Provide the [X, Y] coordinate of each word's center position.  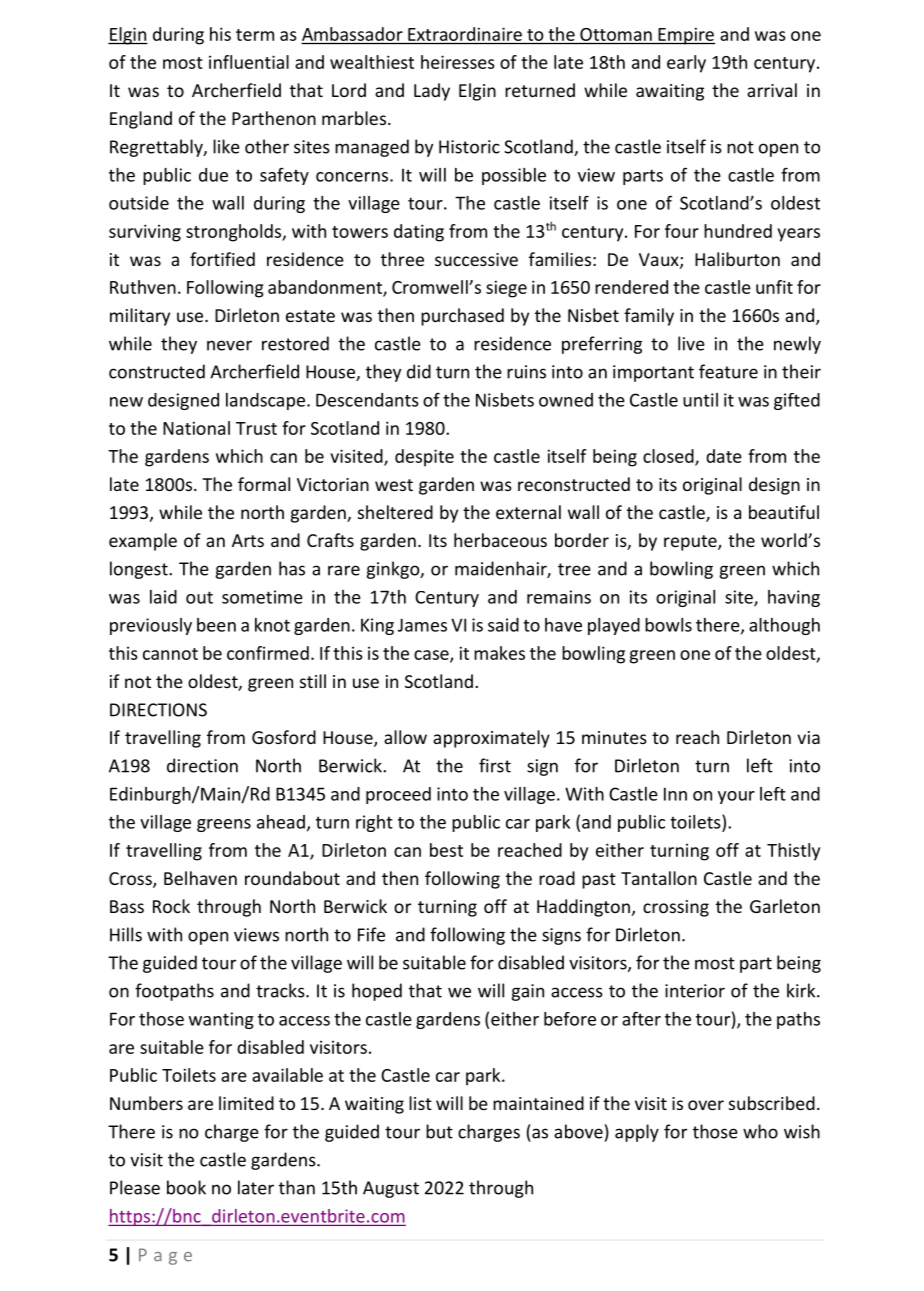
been [216, 625]
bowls [668, 625]
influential [249, 62]
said [503, 625]
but [439, 1131]
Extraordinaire [465, 34]
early [686, 64]
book [186, 1187]
